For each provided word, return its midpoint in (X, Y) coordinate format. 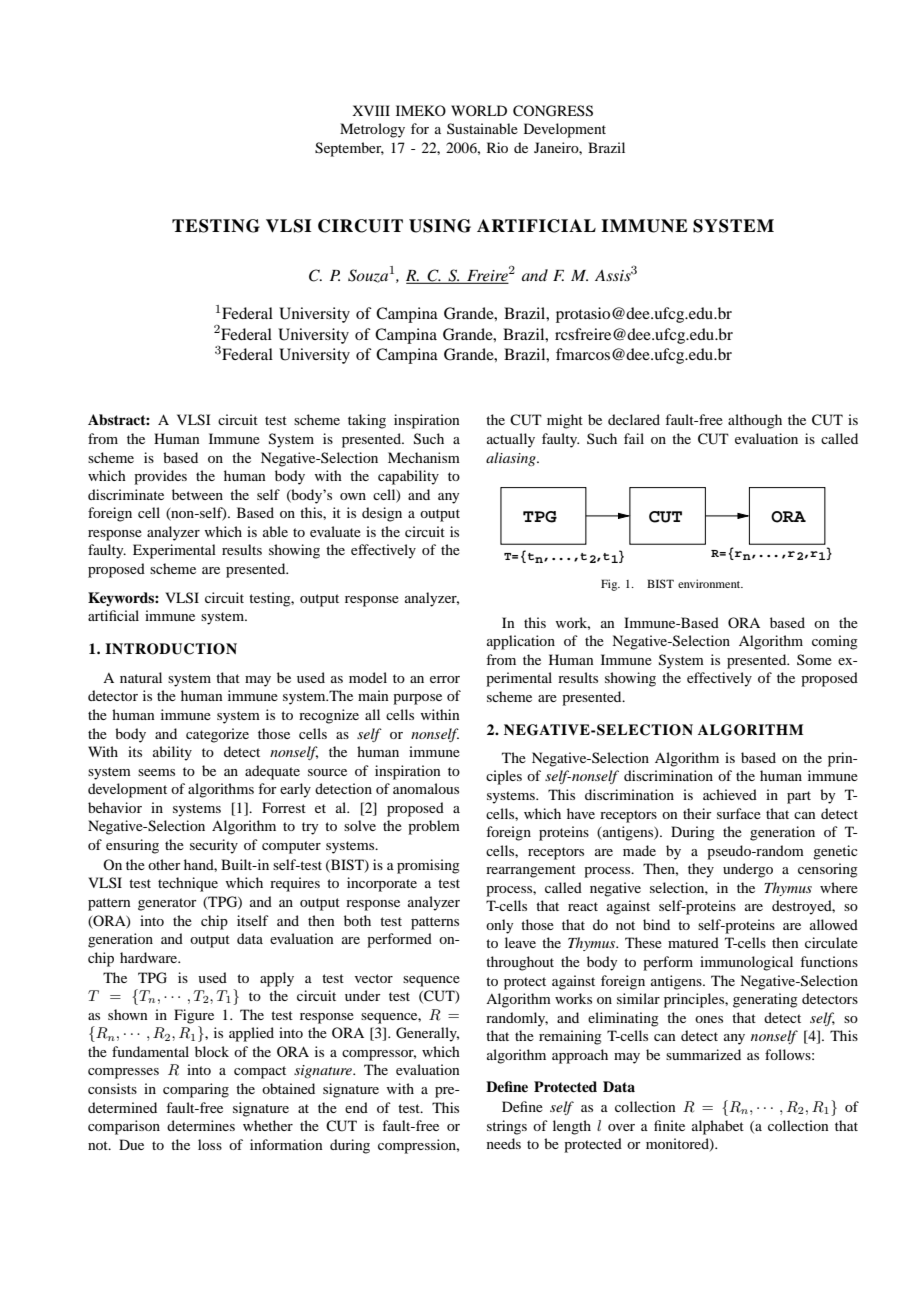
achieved (730, 794)
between (197, 494)
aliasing (512, 459)
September (349, 149)
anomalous (426, 788)
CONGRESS (553, 111)
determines (201, 1125)
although (755, 421)
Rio (497, 147)
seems (156, 772)
